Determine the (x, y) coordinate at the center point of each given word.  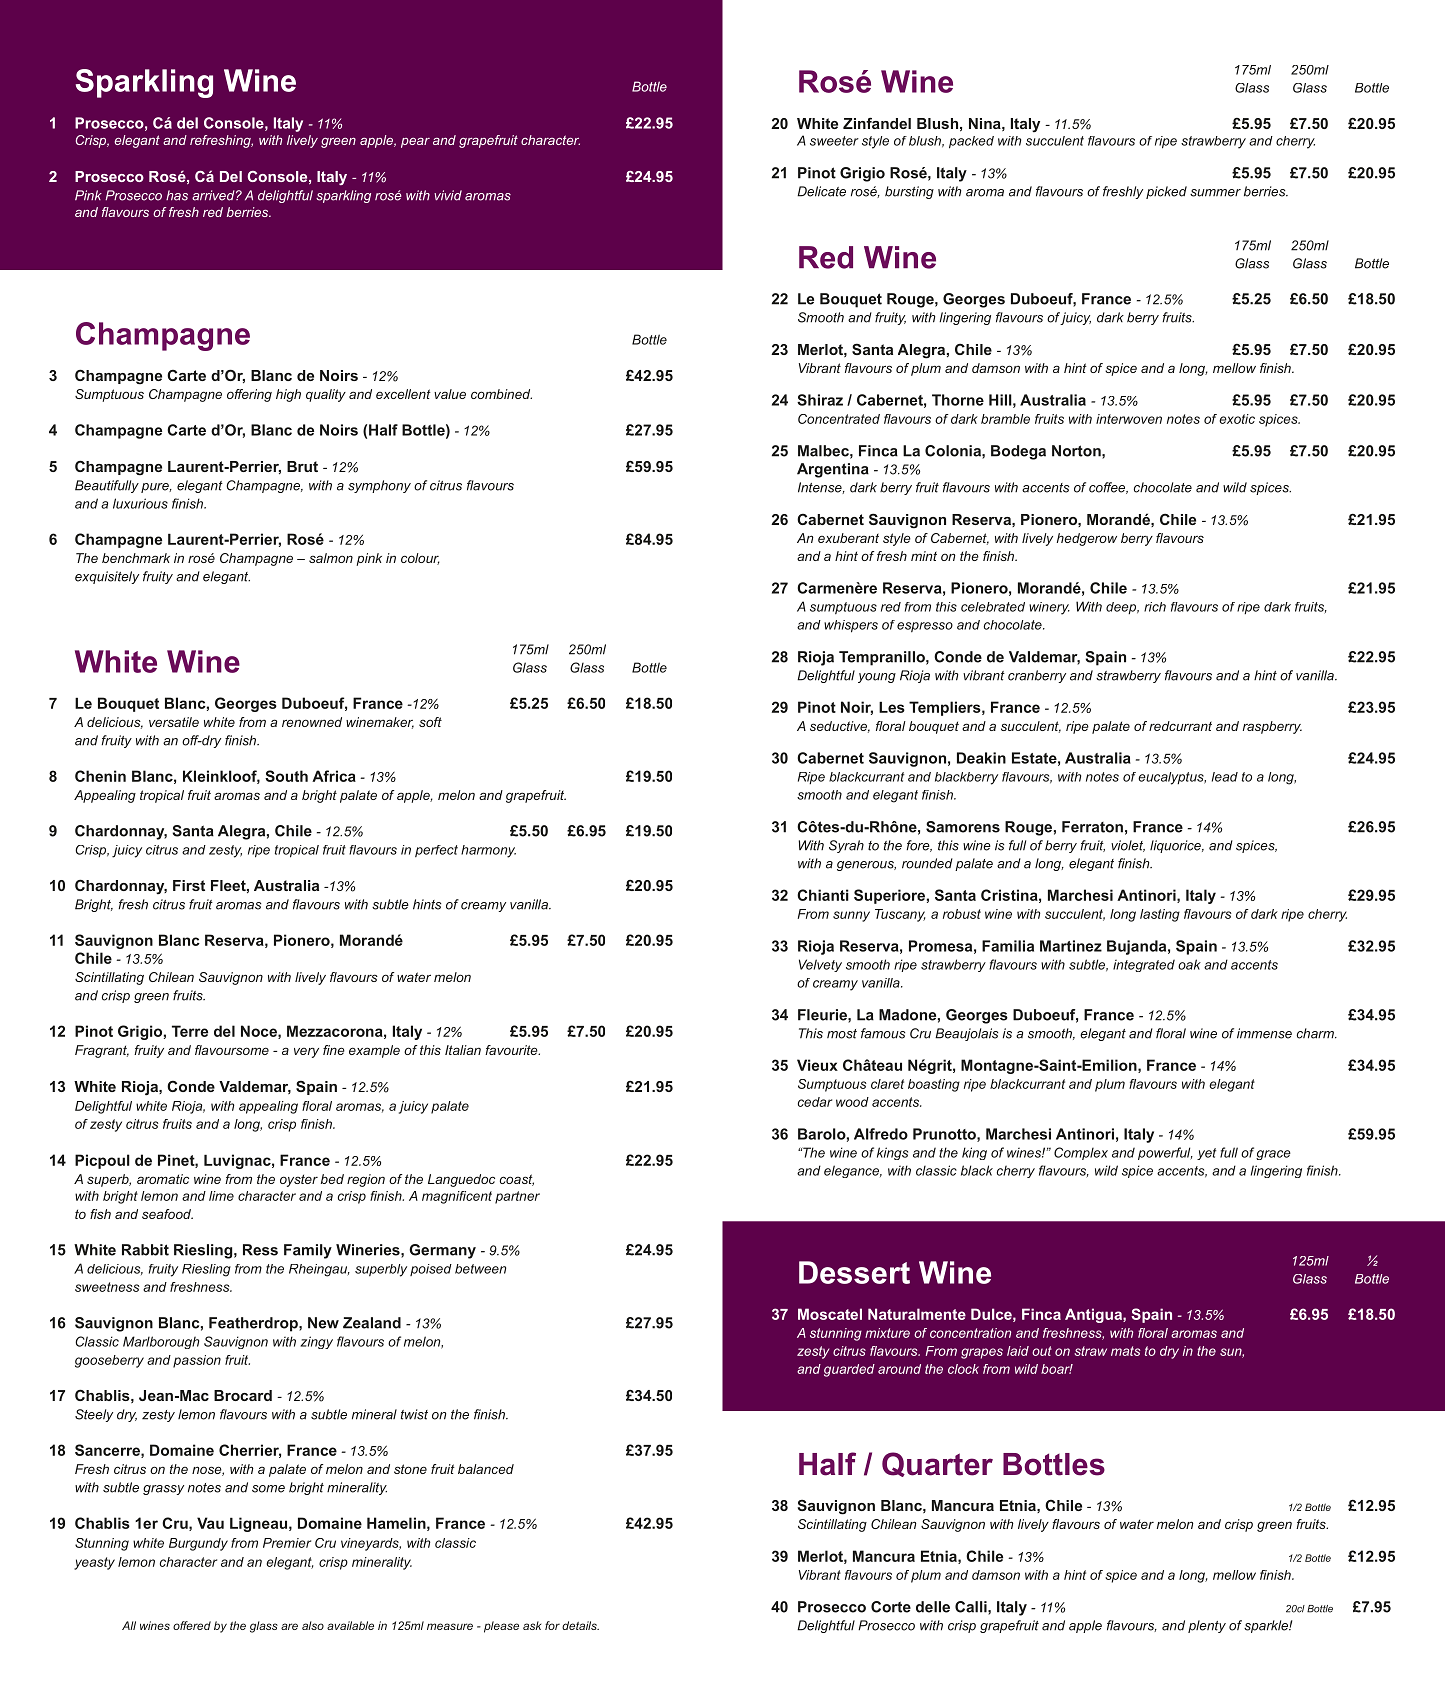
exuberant (848, 538)
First (189, 885)
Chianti (823, 895)
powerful (1165, 1153)
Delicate (821, 191)
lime (221, 1196)
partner (517, 1197)
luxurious (140, 503)
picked (1166, 192)
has (177, 195)
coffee (1108, 488)
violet (1128, 846)
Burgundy (198, 1544)
